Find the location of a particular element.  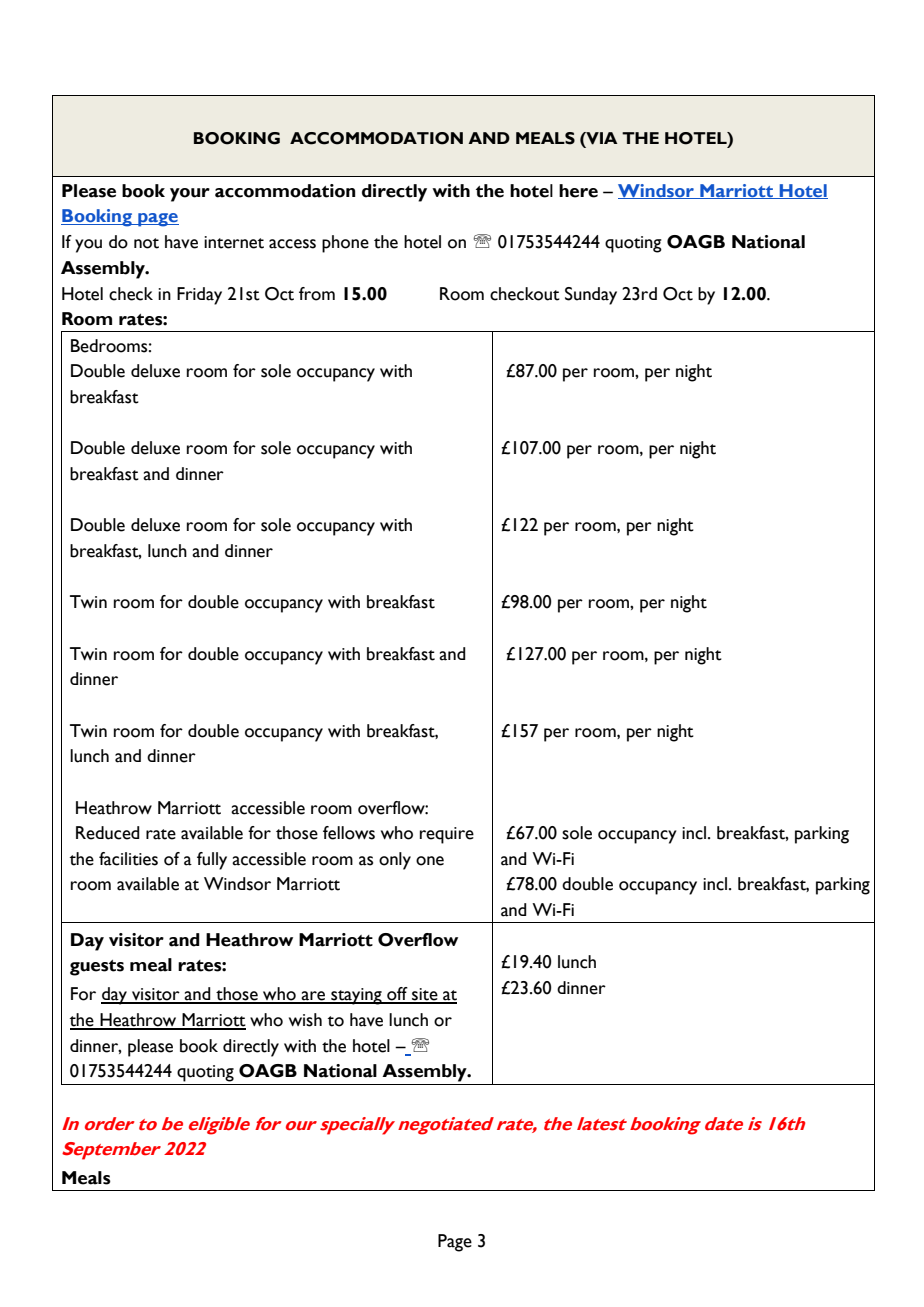

Reduced is located at coordinates (108, 833).
